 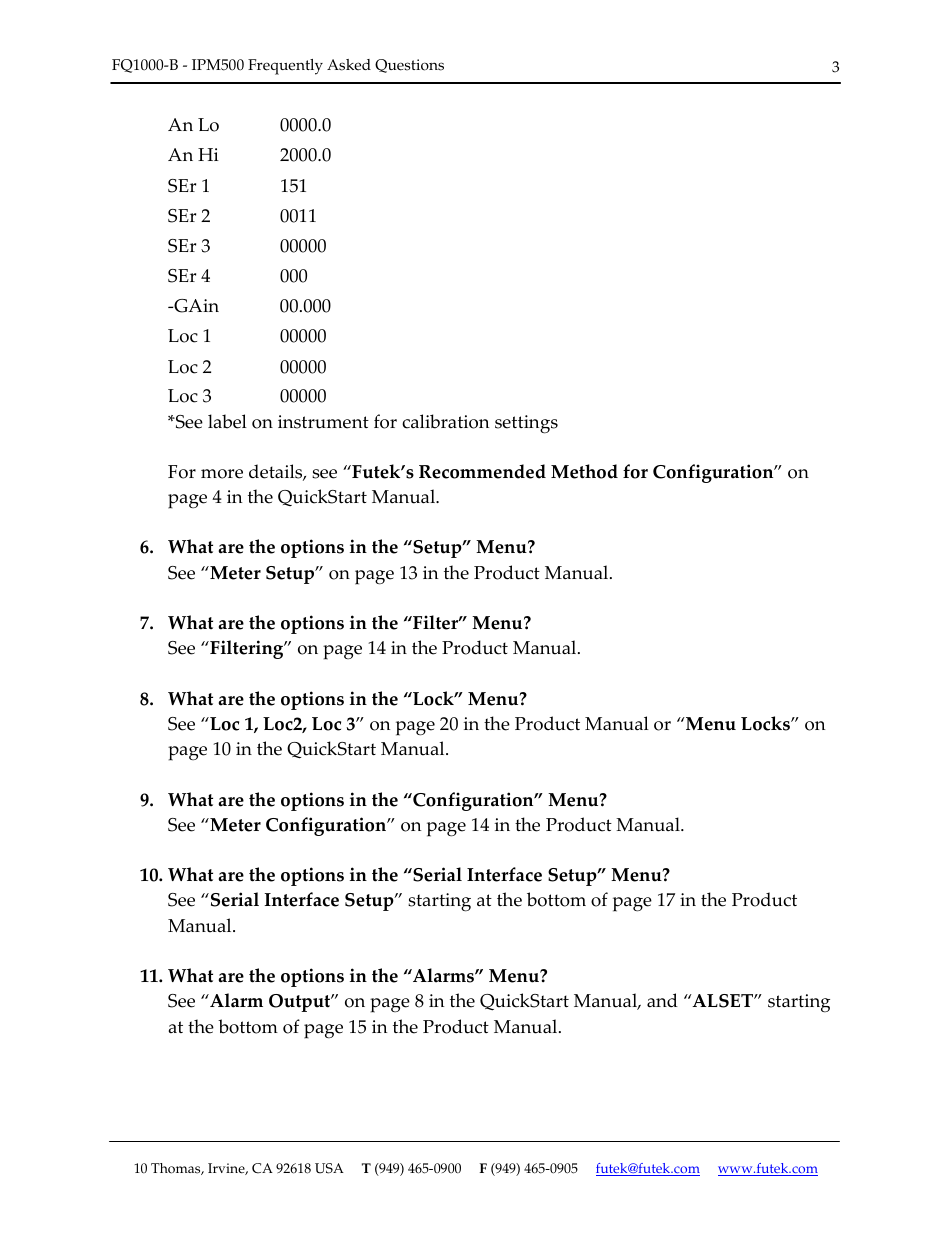 I want to click on and, so click(x=662, y=1000).
